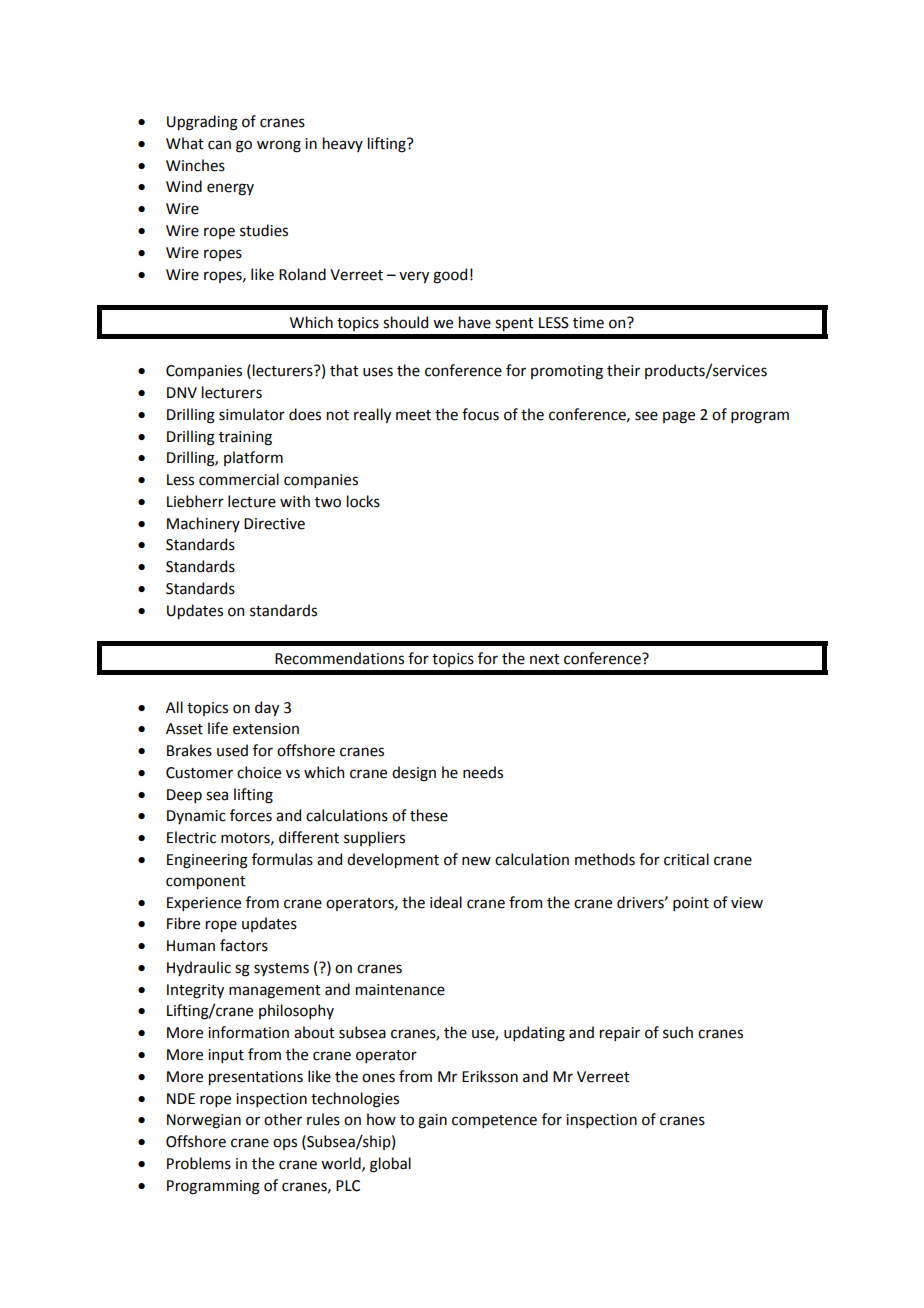  I want to click on time, so click(588, 323).
